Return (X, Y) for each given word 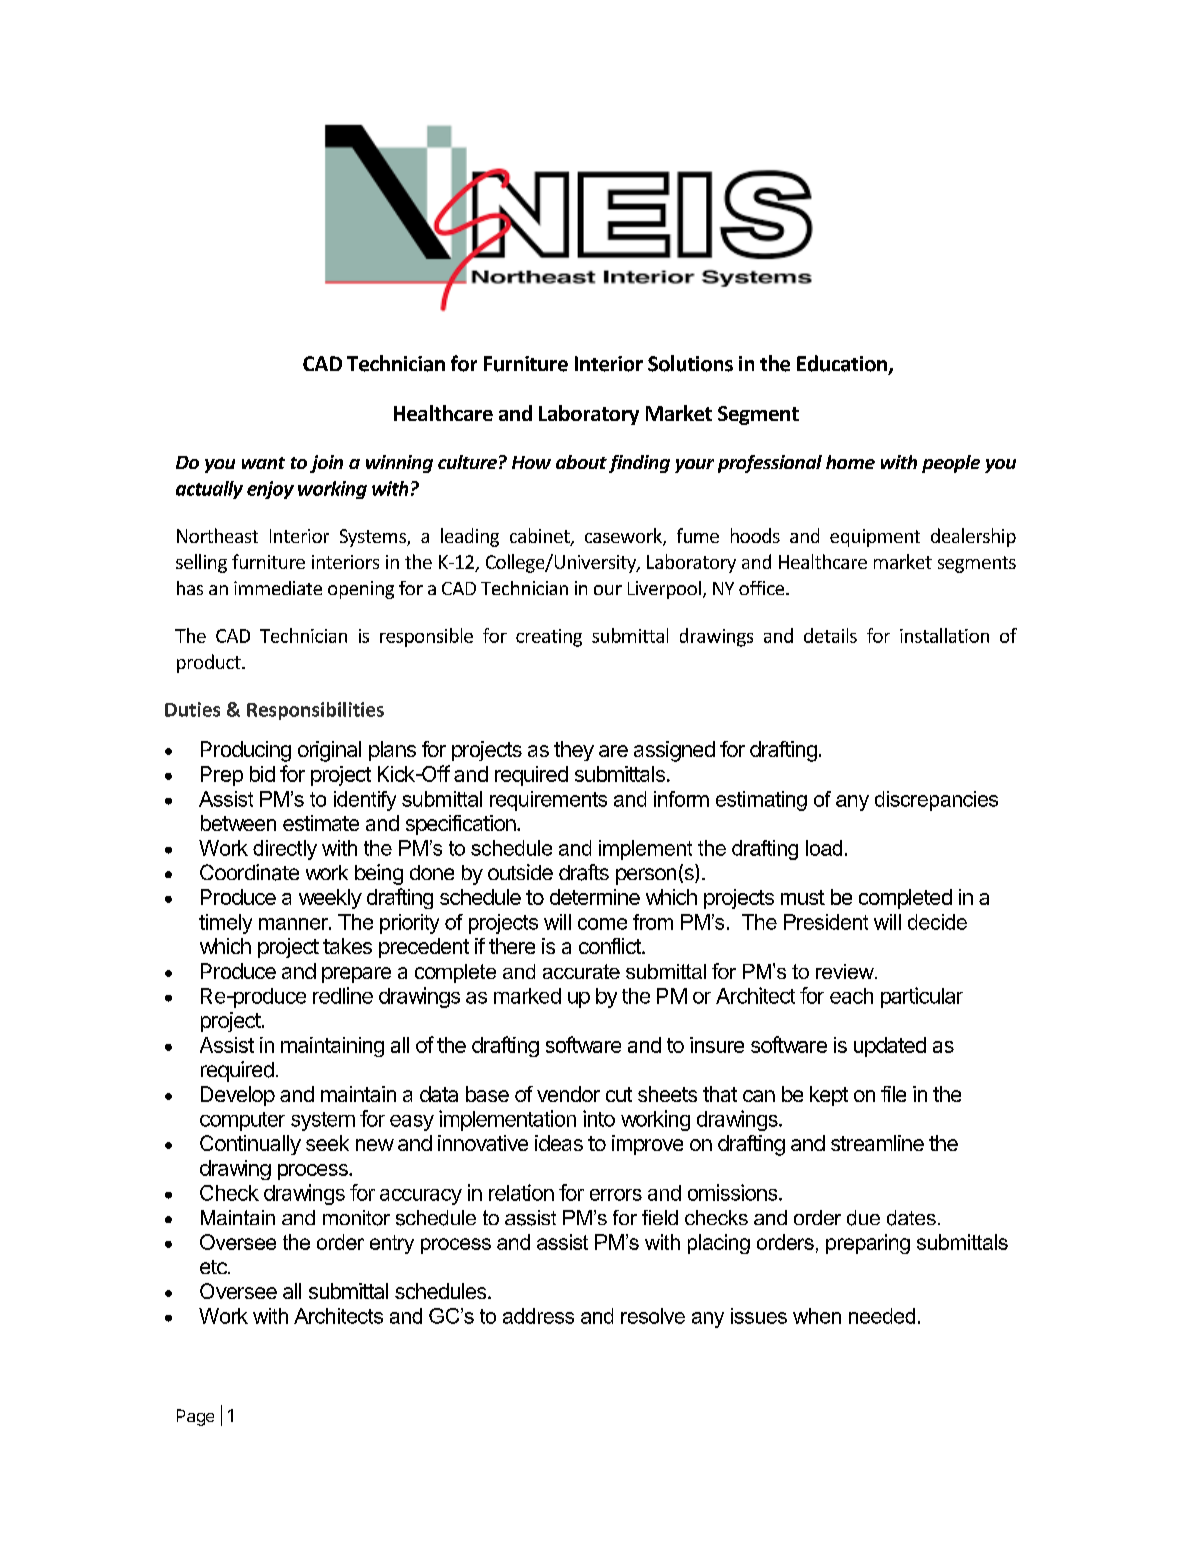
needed (882, 1316)
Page (195, 1417)
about (581, 462)
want (263, 463)
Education (843, 364)
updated (890, 1047)
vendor (568, 1094)
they (574, 751)
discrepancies (936, 801)
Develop (238, 1096)
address (538, 1316)
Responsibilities (315, 711)
